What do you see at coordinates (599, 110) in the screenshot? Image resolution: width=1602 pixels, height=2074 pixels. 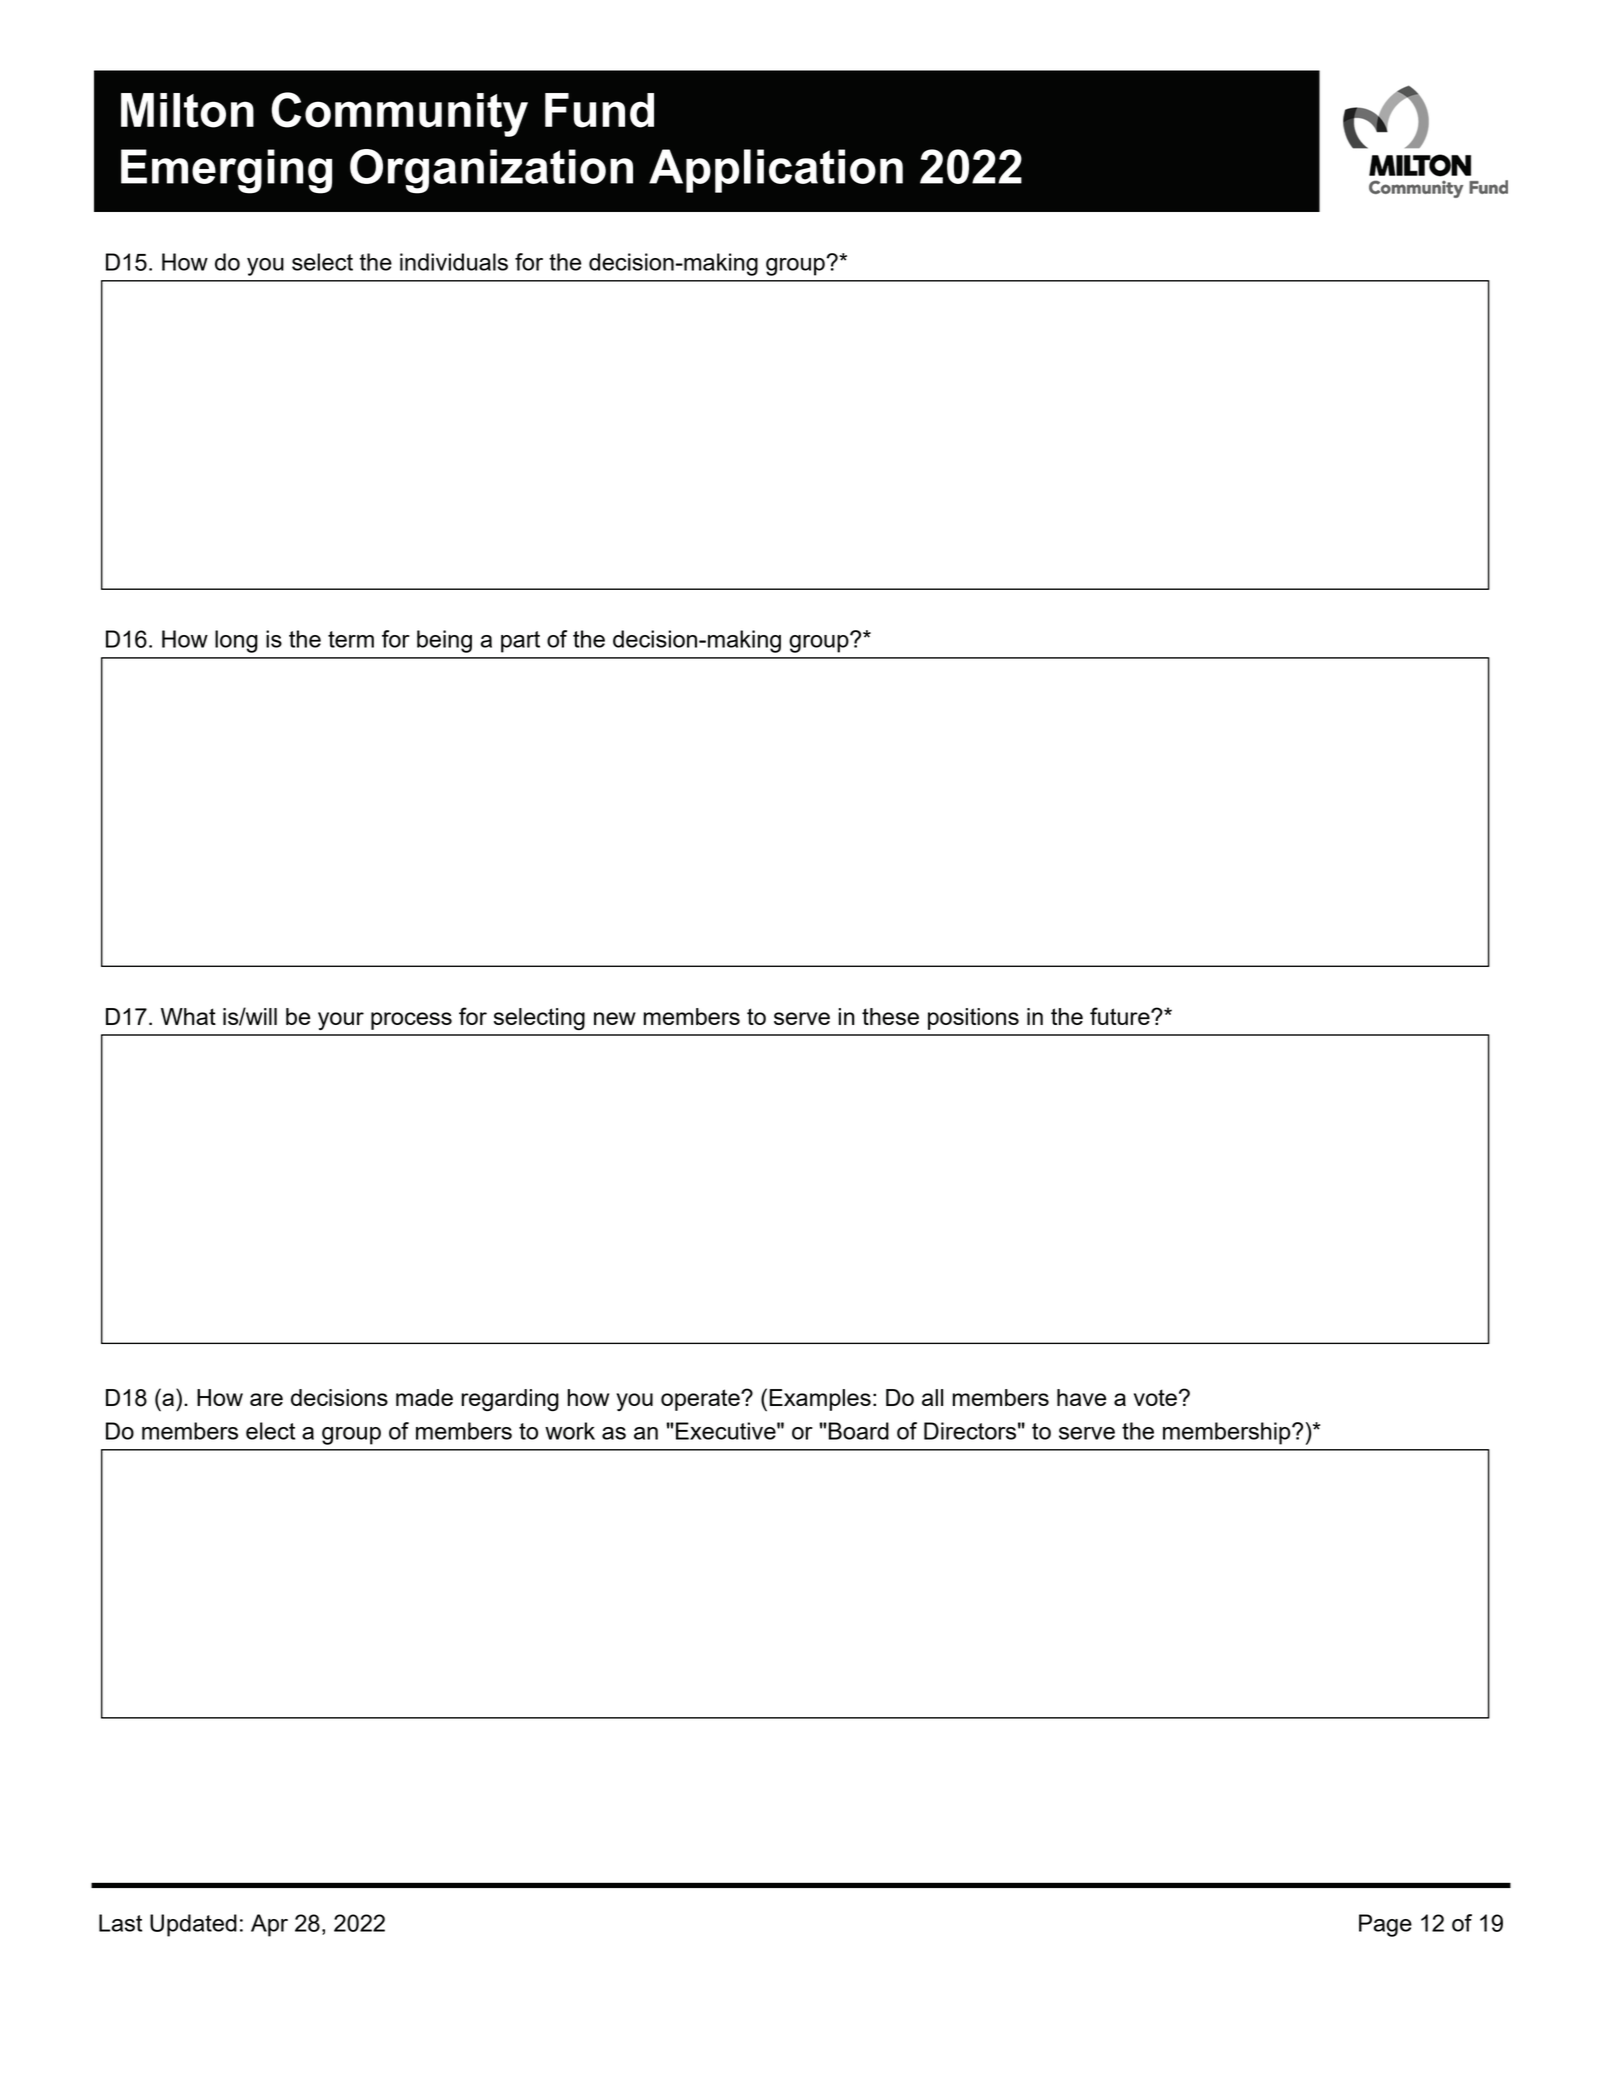 I see `Fund` at bounding box center [599, 110].
